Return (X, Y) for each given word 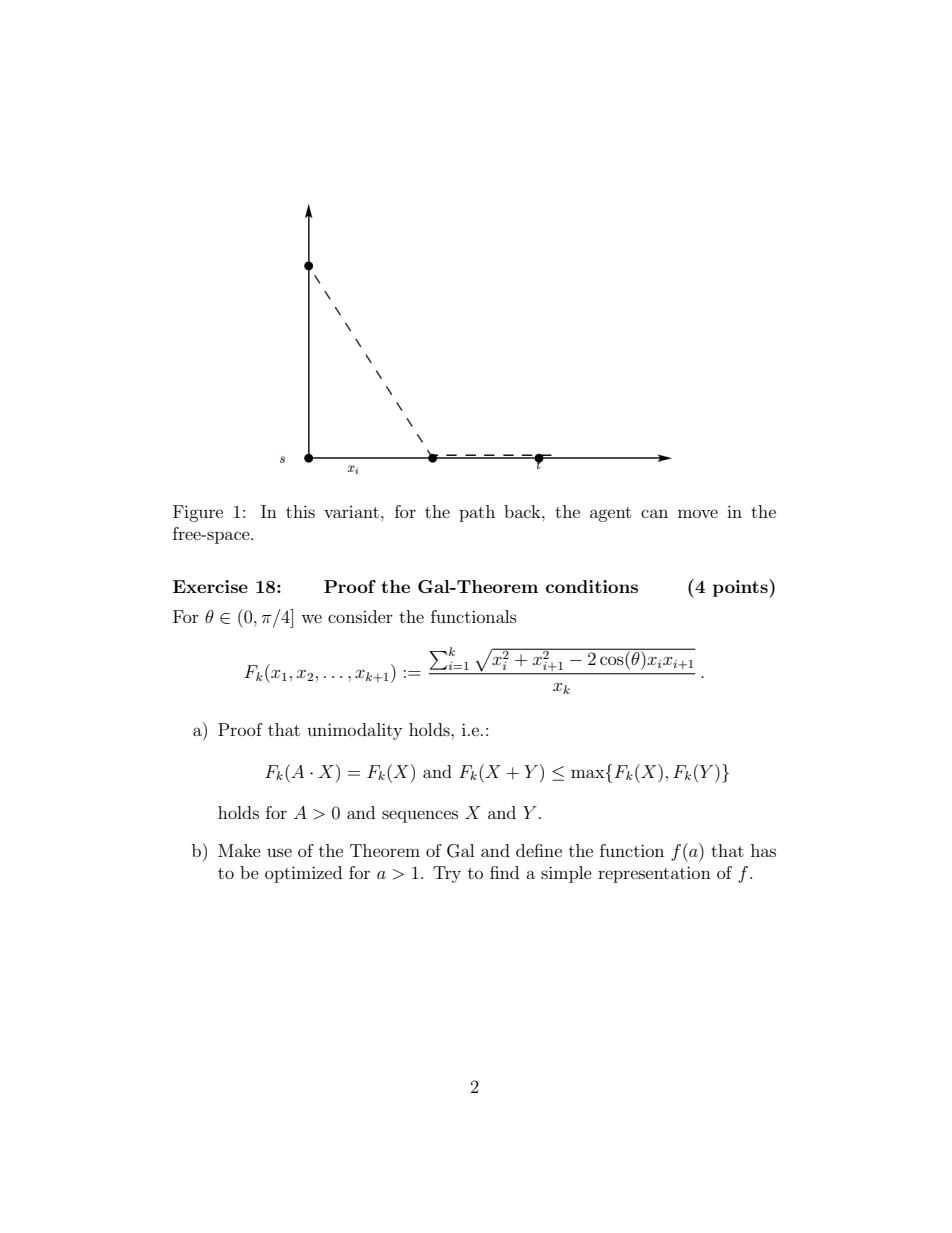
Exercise (210, 586)
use (279, 852)
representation (654, 874)
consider (360, 616)
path (477, 513)
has (763, 850)
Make (239, 850)
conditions (592, 586)
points (741, 588)
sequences (420, 816)
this (300, 511)
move (698, 513)
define (539, 850)
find (504, 872)
